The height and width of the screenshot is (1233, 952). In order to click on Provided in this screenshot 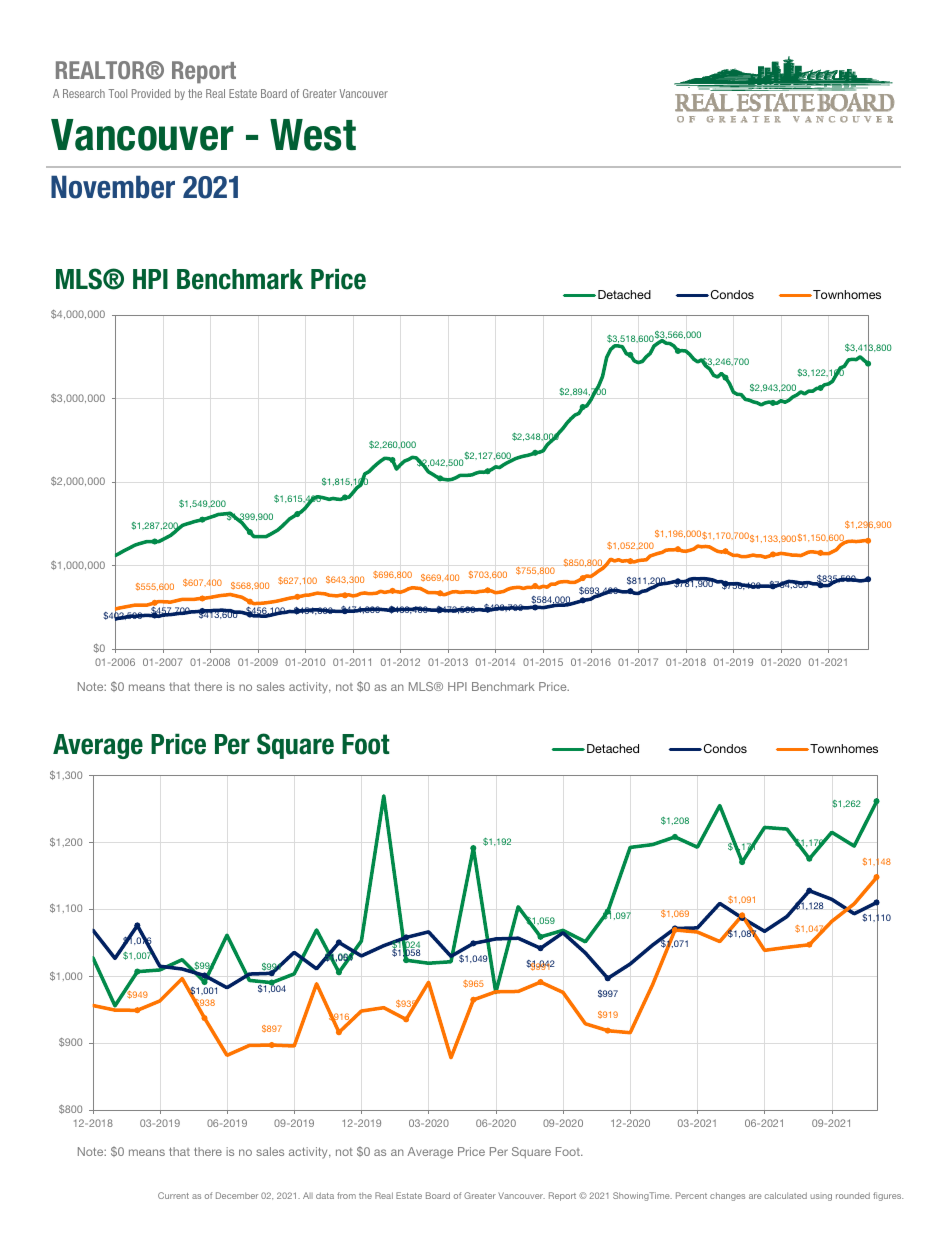, I will do `click(151, 93)`.
